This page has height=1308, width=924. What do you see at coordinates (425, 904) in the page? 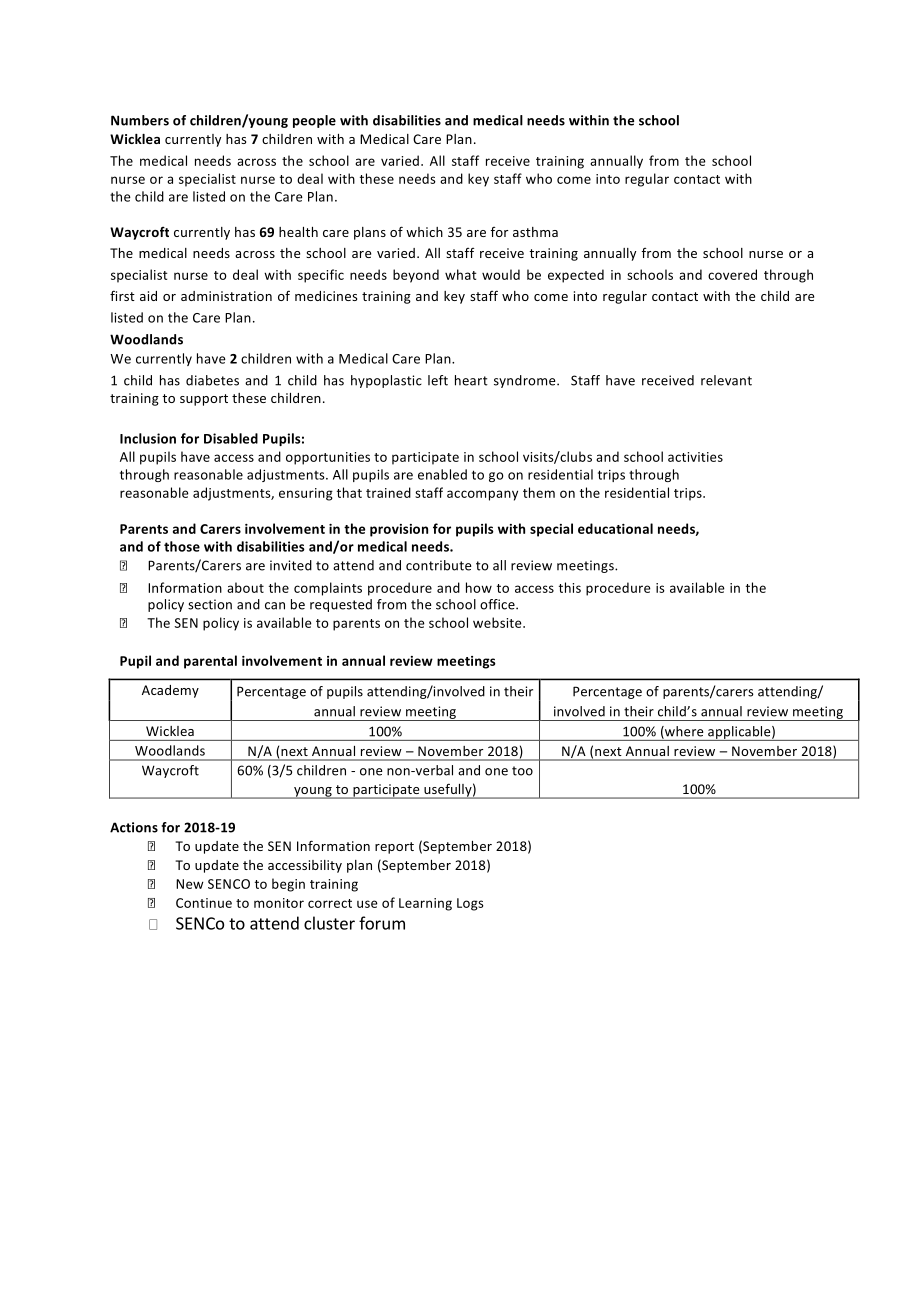
I see `Learning` at bounding box center [425, 904].
